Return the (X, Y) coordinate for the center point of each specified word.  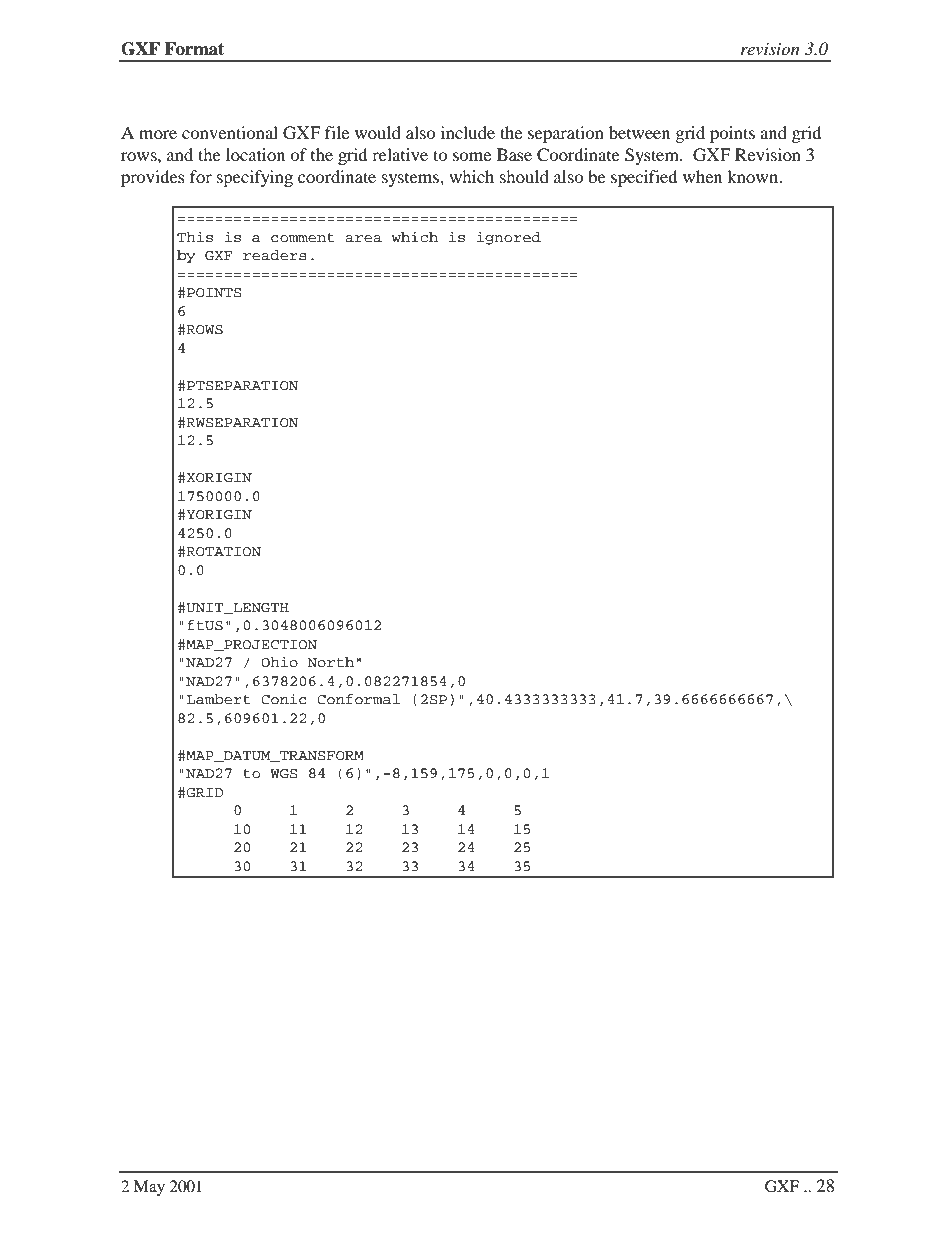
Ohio (279, 662)
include (468, 132)
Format (194, 49)
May (149, 1188)
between (639, 132)
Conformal (358, 699)
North (330, 662)
